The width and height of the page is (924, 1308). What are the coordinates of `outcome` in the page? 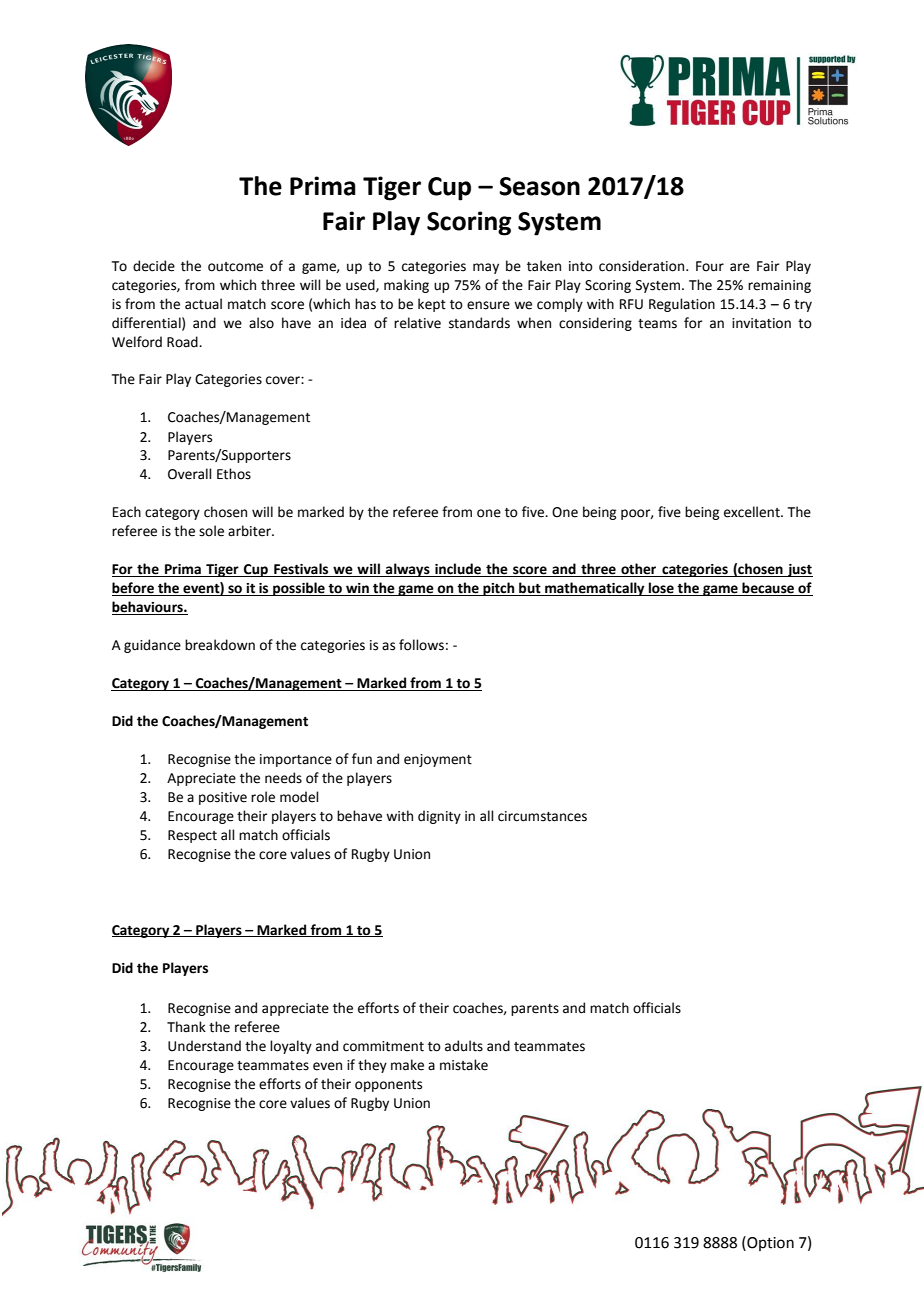 It's located at (235, 267).
